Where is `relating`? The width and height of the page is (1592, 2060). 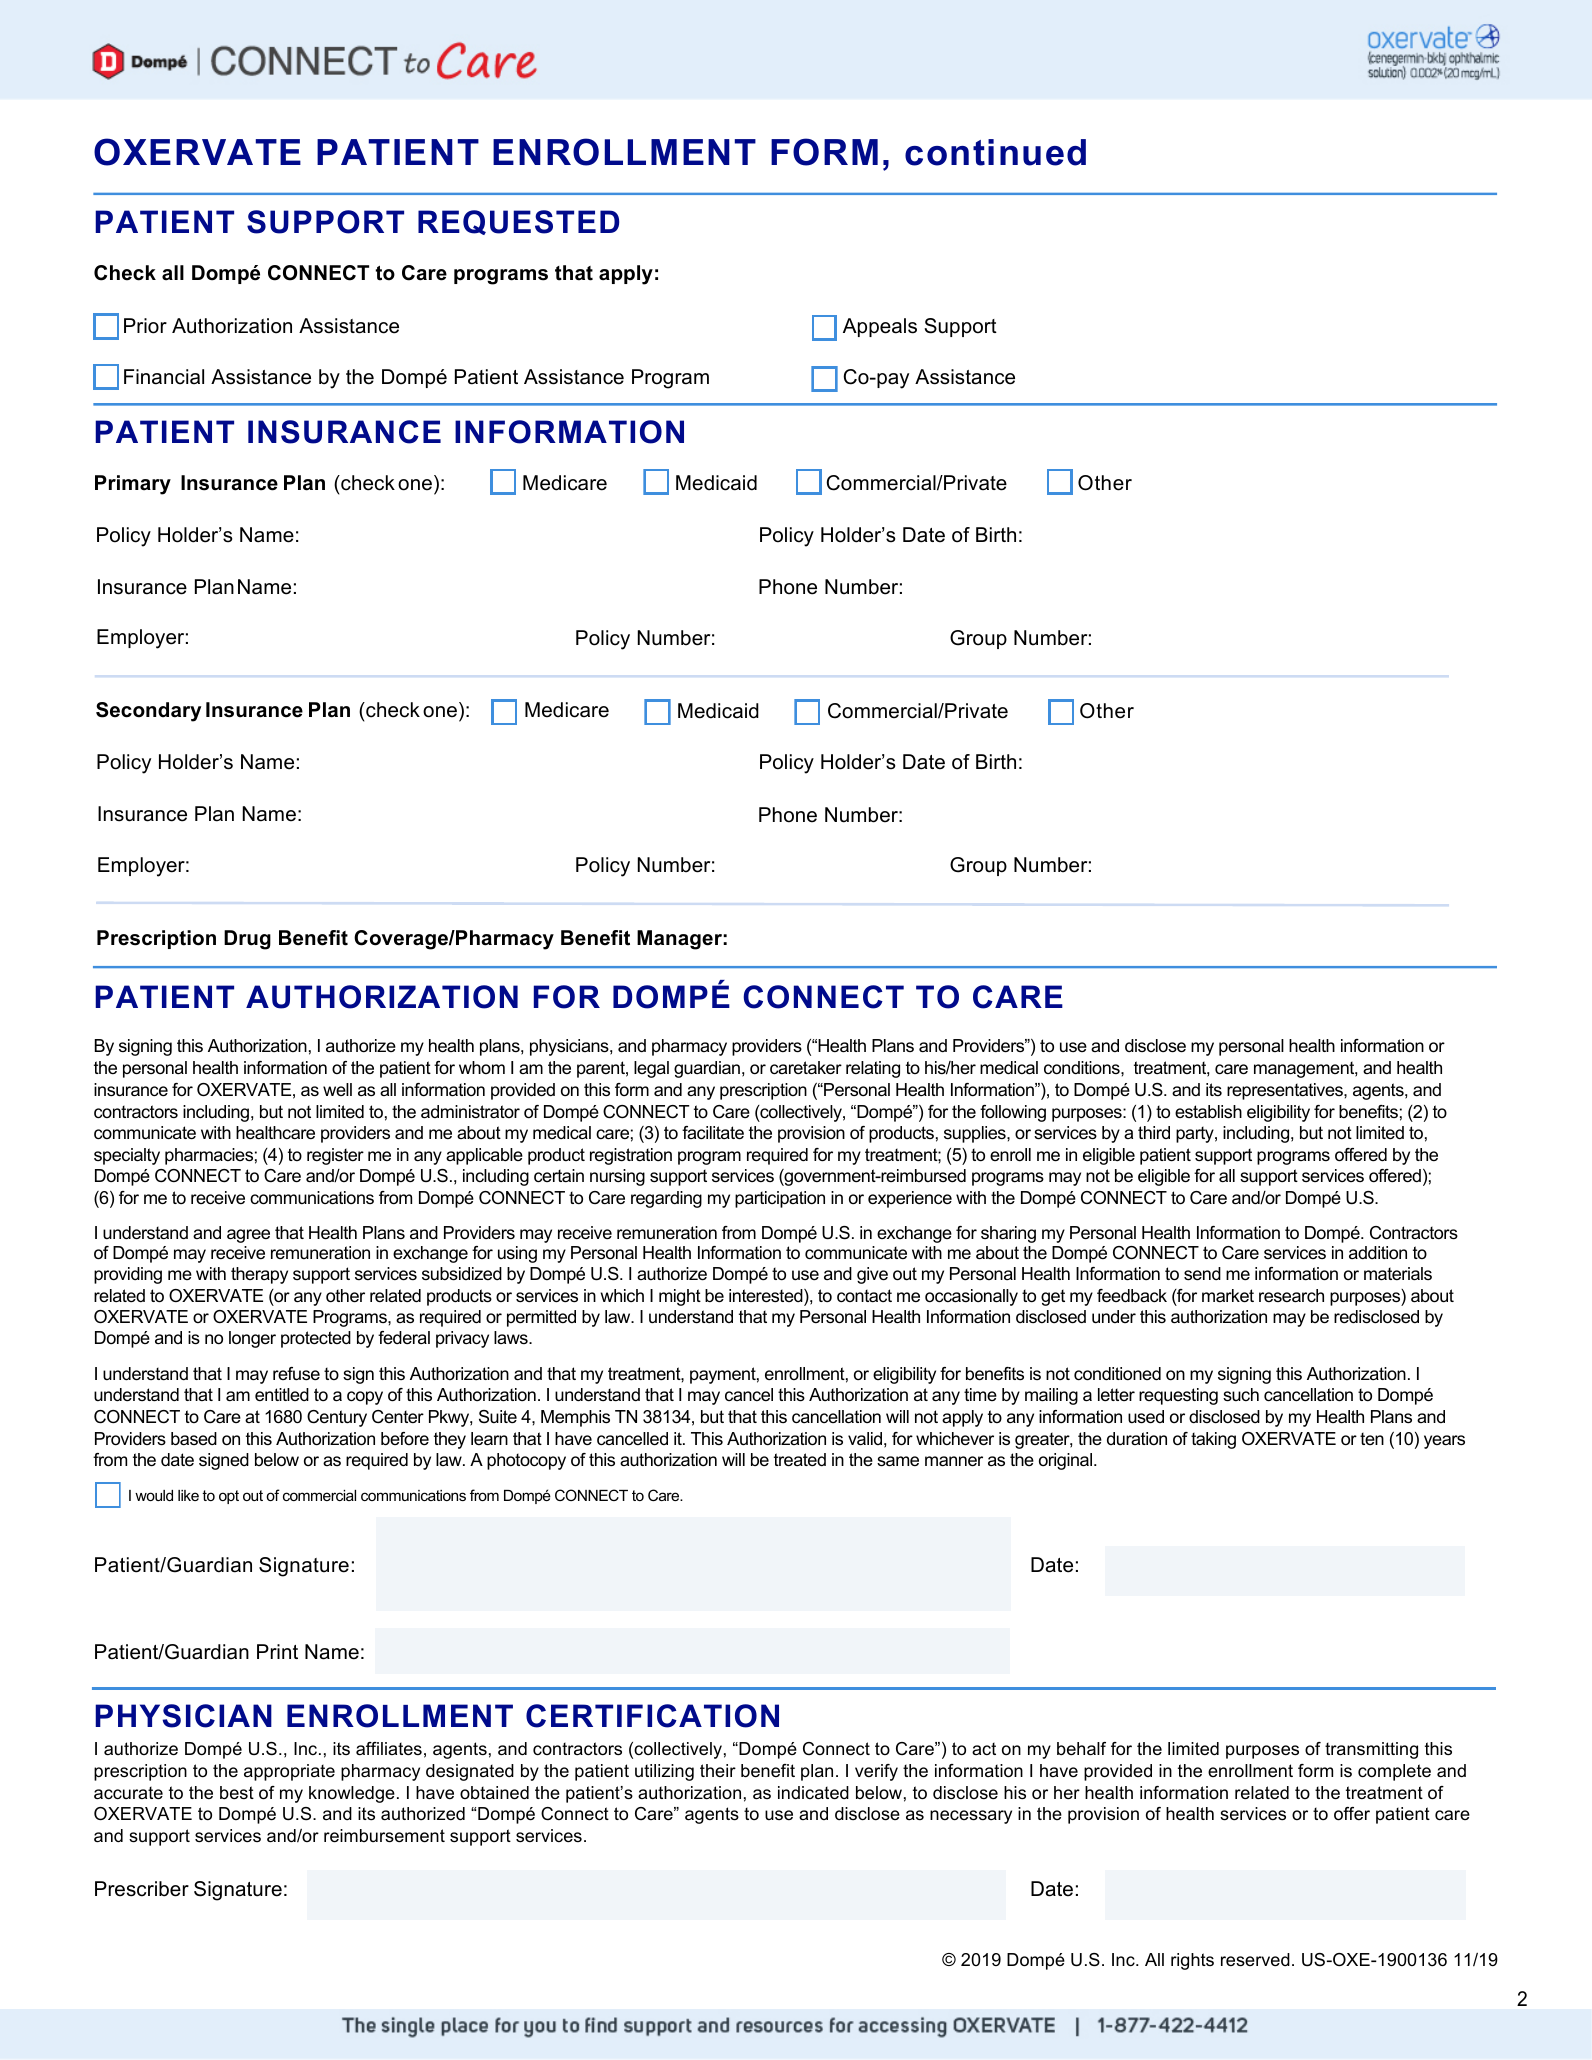 relating is located at coordinates (873, 1069).
